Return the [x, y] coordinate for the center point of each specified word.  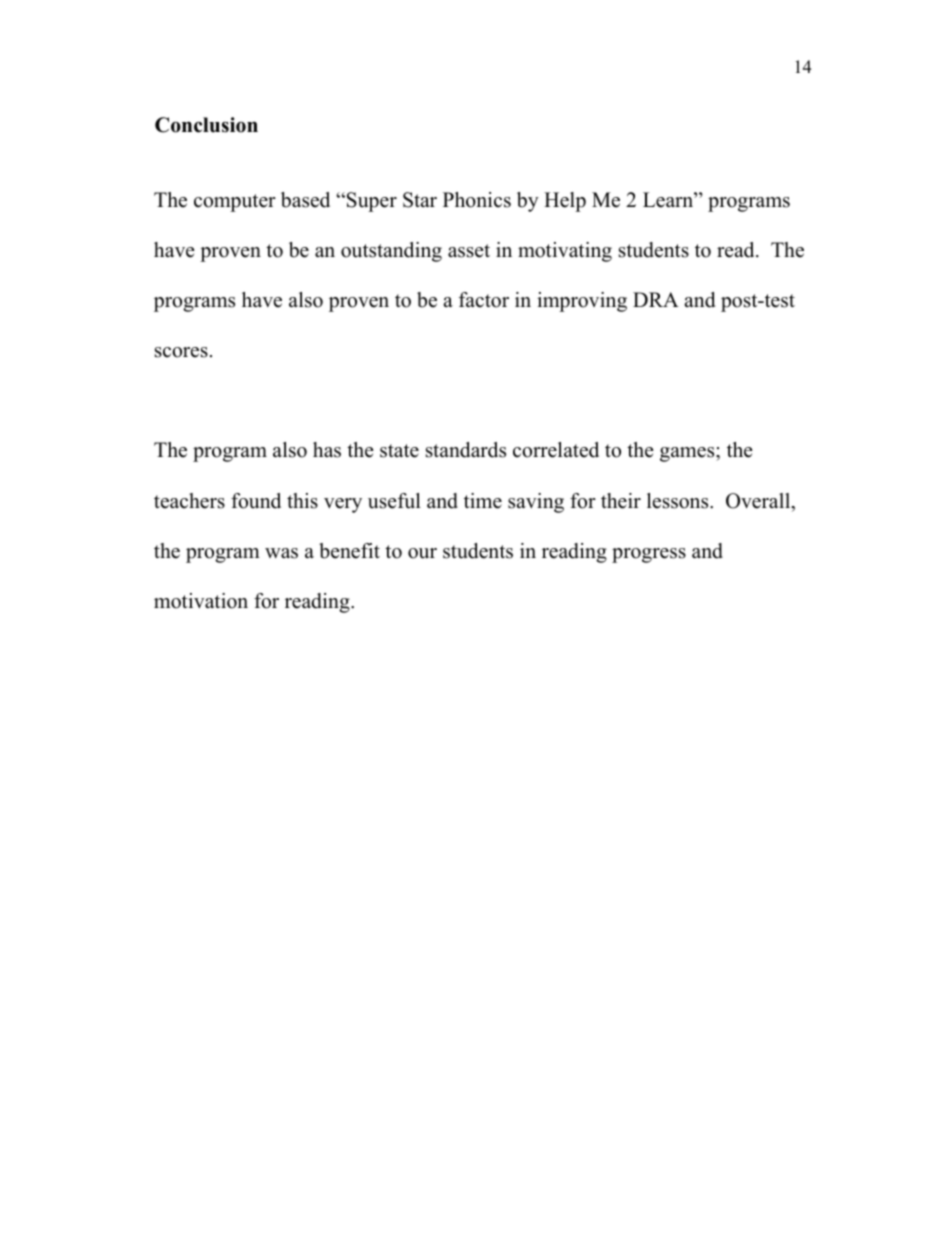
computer [235, 203]
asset [469, 251]
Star [420, 200]
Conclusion [206, 125]
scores [181, 352]
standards [466, 450]
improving [582, 302]
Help [565, 202]
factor [484, 300]
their [621, 501]
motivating [565, 252]
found [256, 501]
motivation [201, 601]
